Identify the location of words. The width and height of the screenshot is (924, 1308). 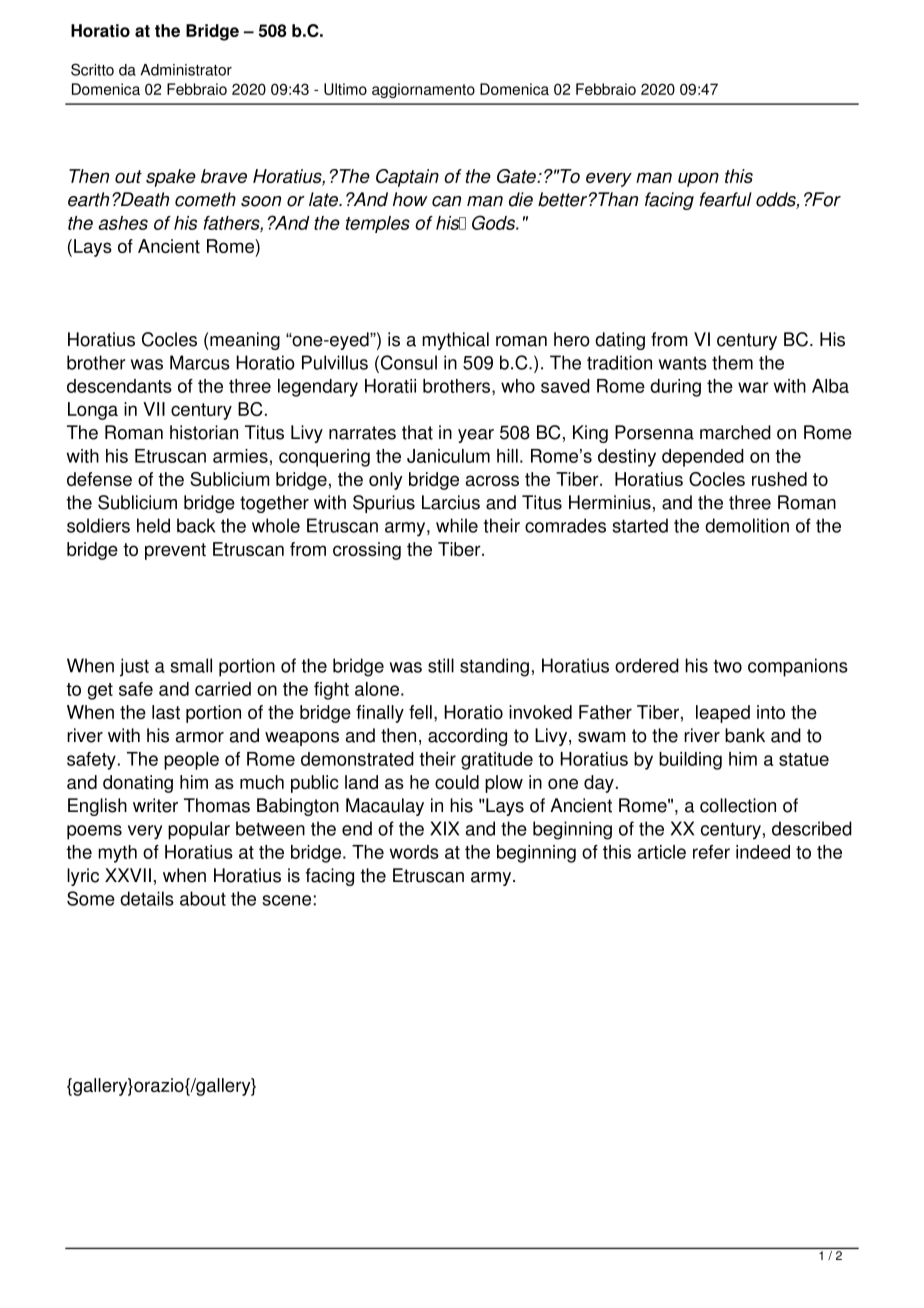
(414, 852).
